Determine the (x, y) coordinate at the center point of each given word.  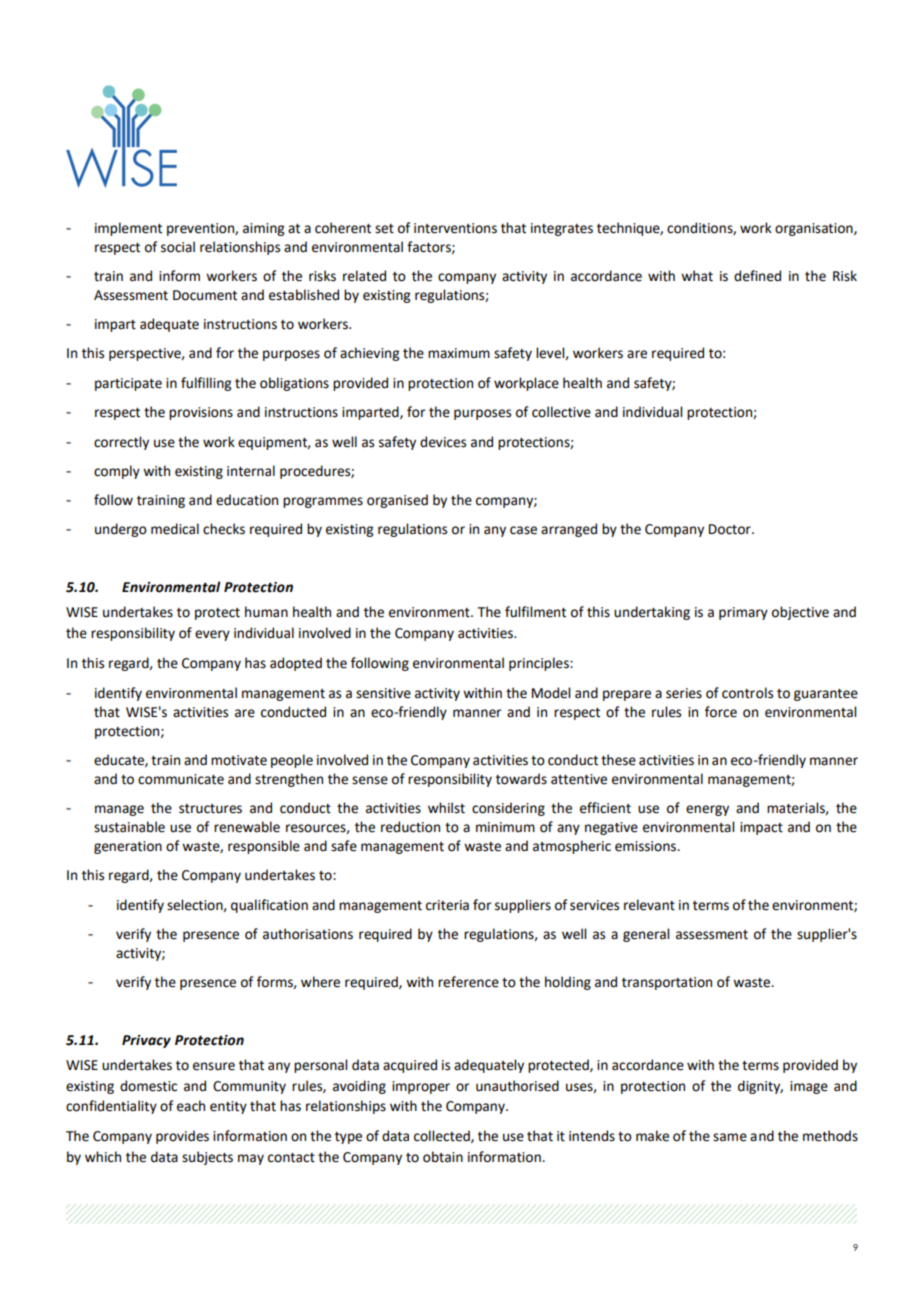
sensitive (383, 693)
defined (757, 276)
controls (747, 693)
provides (182, 1137)
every (212, 635)
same (730, 1137)
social (178, 247)
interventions (455, 228)
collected (443, 1136)
